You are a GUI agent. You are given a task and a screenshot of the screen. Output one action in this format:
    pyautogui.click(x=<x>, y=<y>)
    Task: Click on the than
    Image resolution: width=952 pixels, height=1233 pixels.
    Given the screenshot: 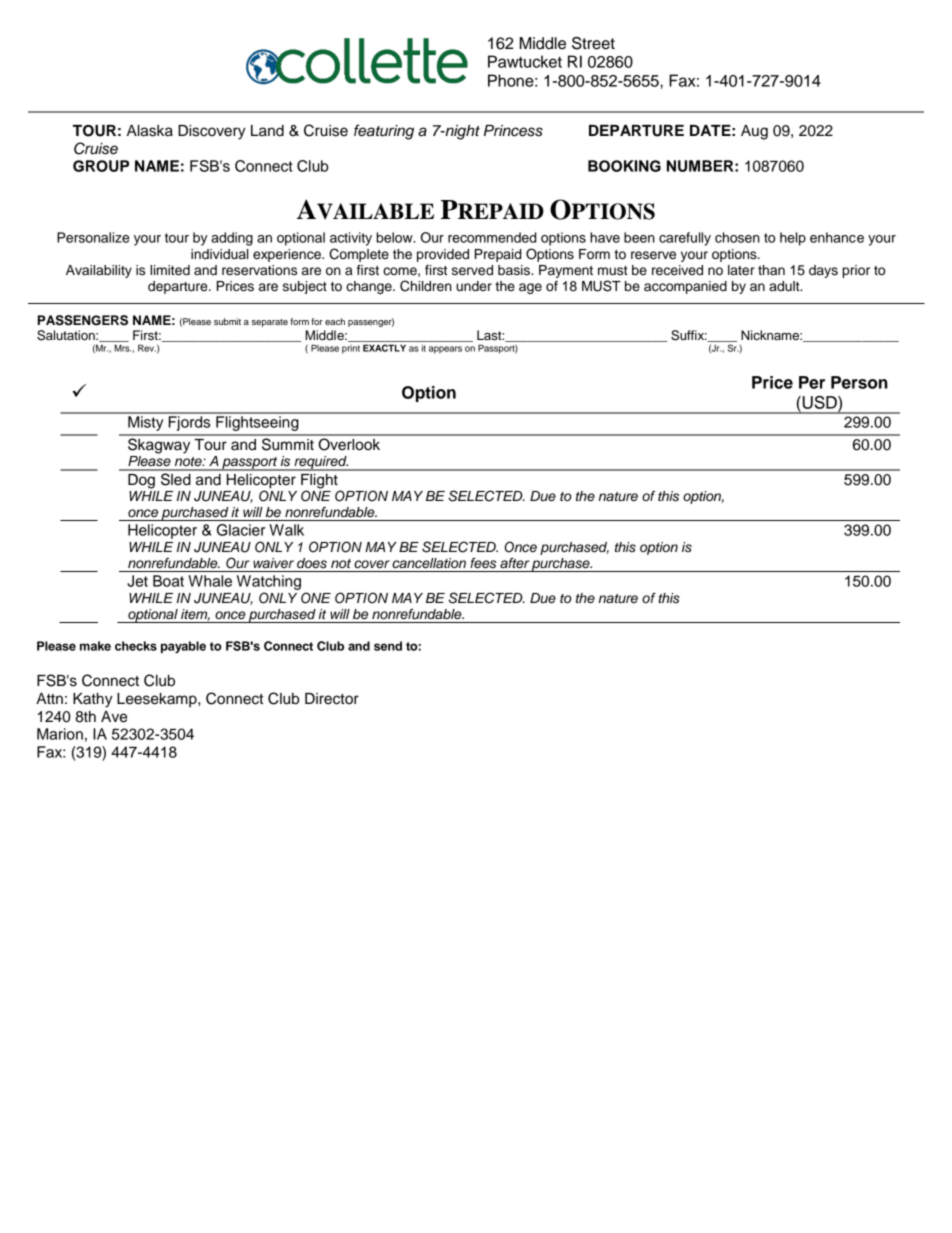 What is the action you would take?
    pyautogui.click(x=771, y=270)
